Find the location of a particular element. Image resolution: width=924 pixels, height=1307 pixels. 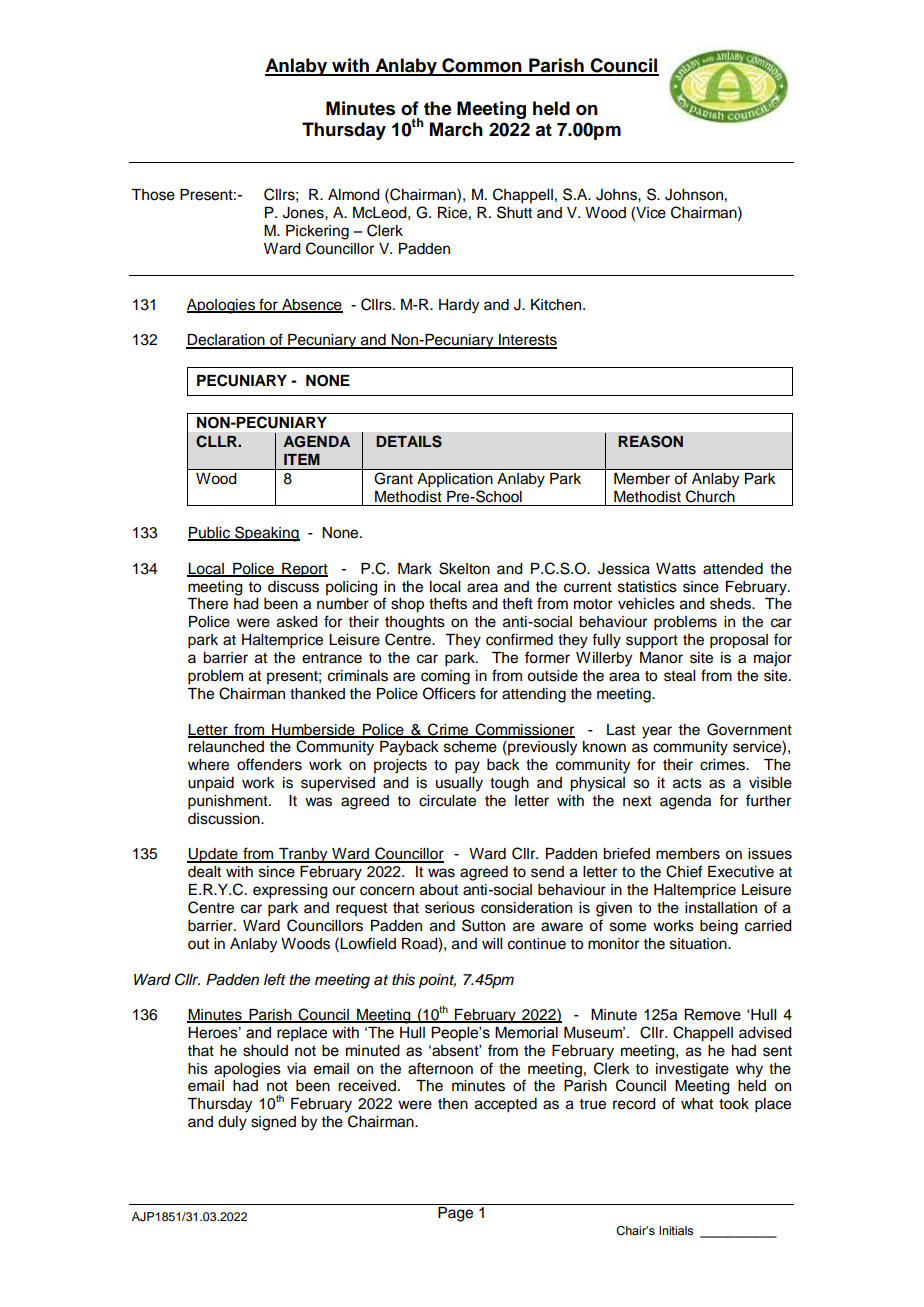

duly is located at coordinates (232, 1123).
